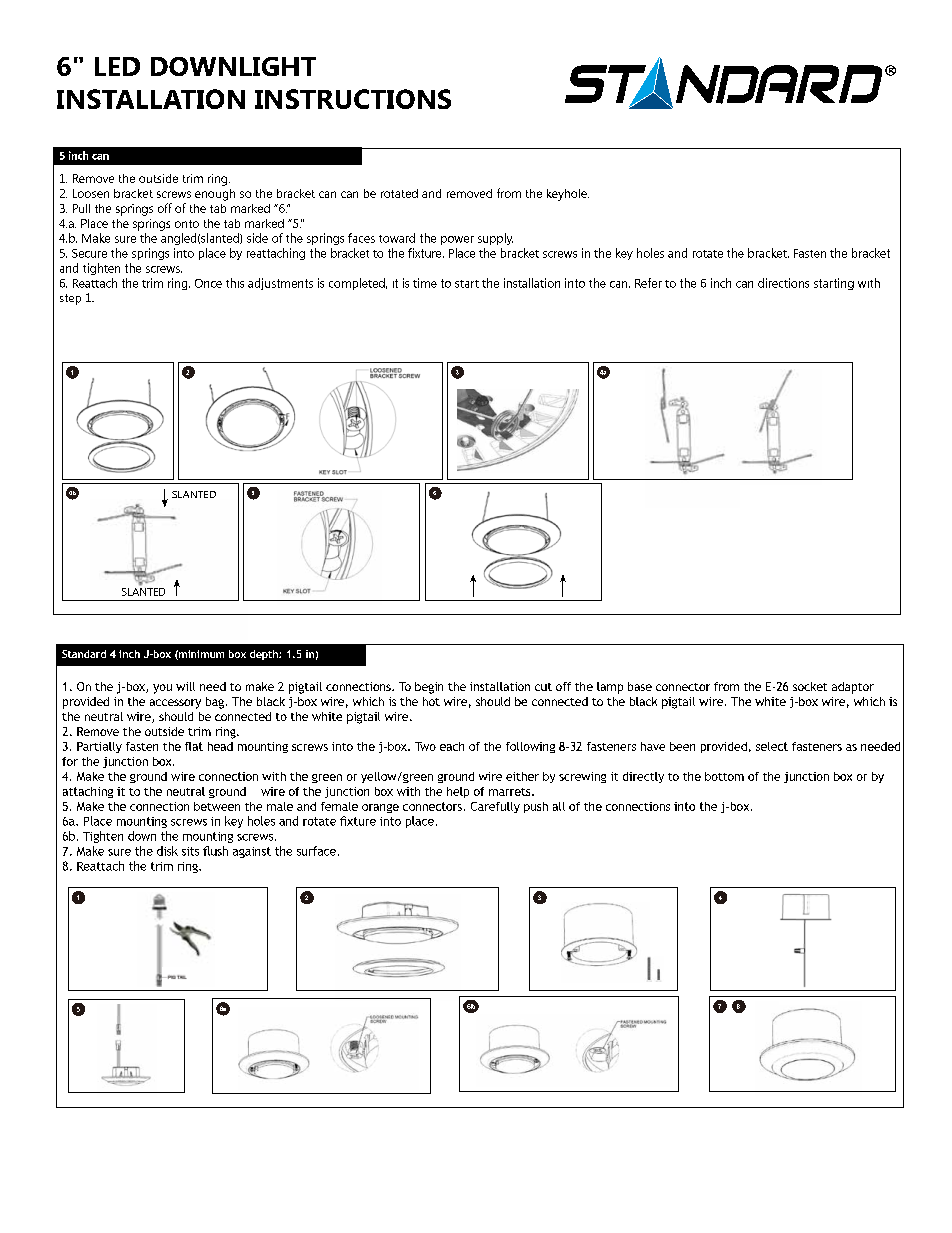 This screenshot has height=1233, width=952. I want to click on disk, so click(167, 851).
